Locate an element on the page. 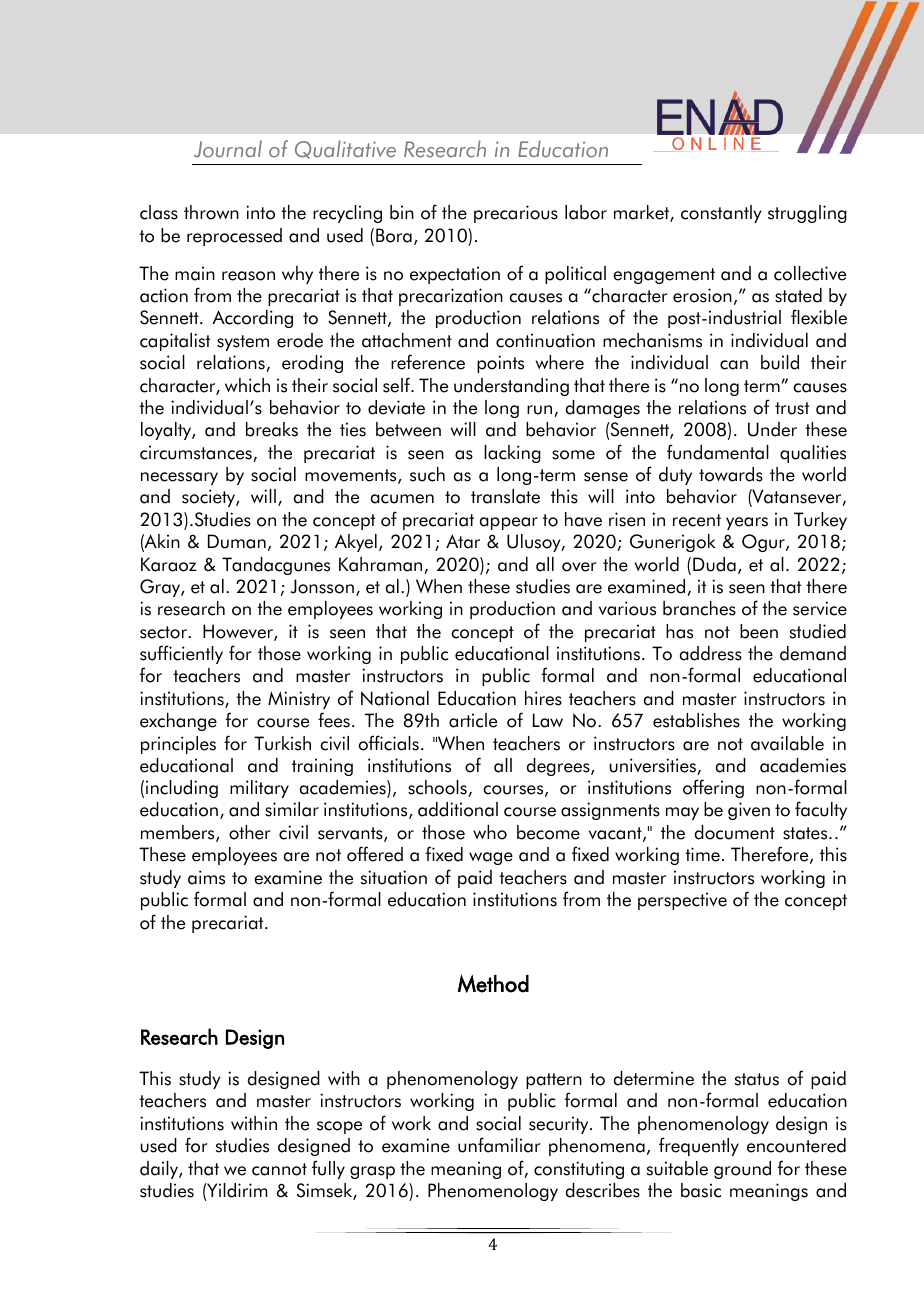 This image has height=1309, width=924. which is located at coordinates (247, 385).
